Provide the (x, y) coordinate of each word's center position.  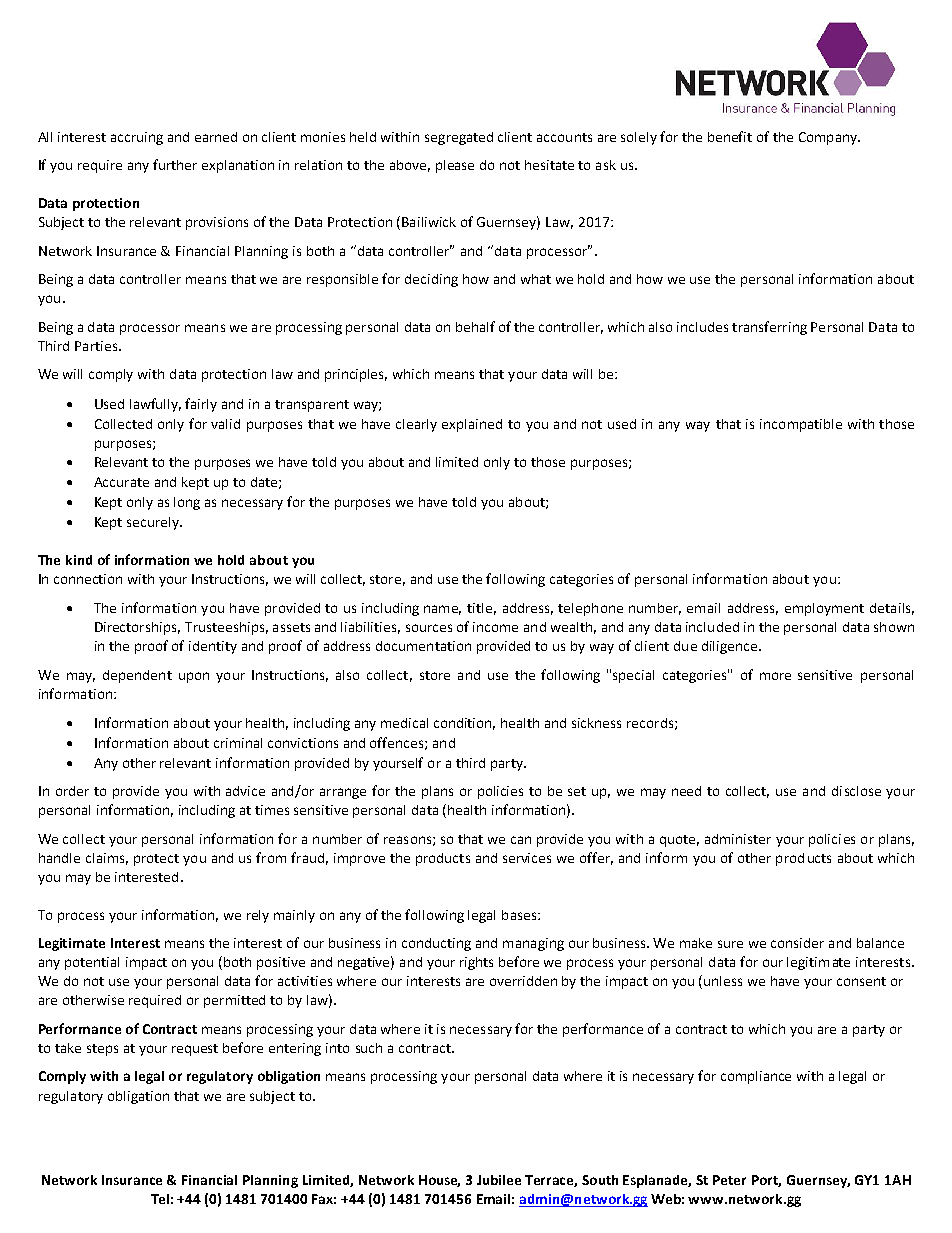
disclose (856, 791)
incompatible (801, 425)
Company (829, 138)
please (455, 166)
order (72, 791)
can (521, 840)
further (175, 164)
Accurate (121, 482)
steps (102, 1050)
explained (472, 425)
